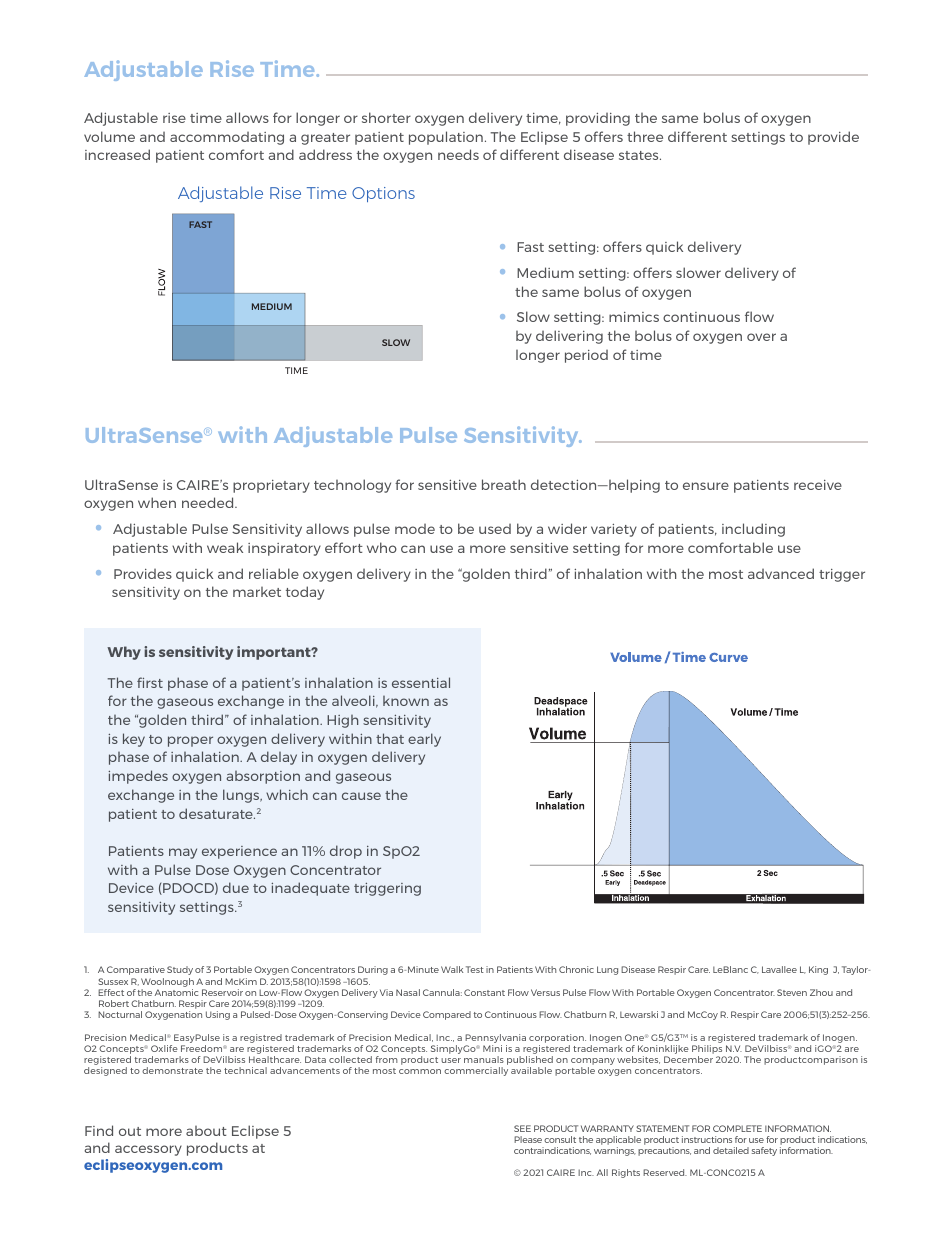 The image size is (952, 1233). I want to click on needed, so click(209, 502).
